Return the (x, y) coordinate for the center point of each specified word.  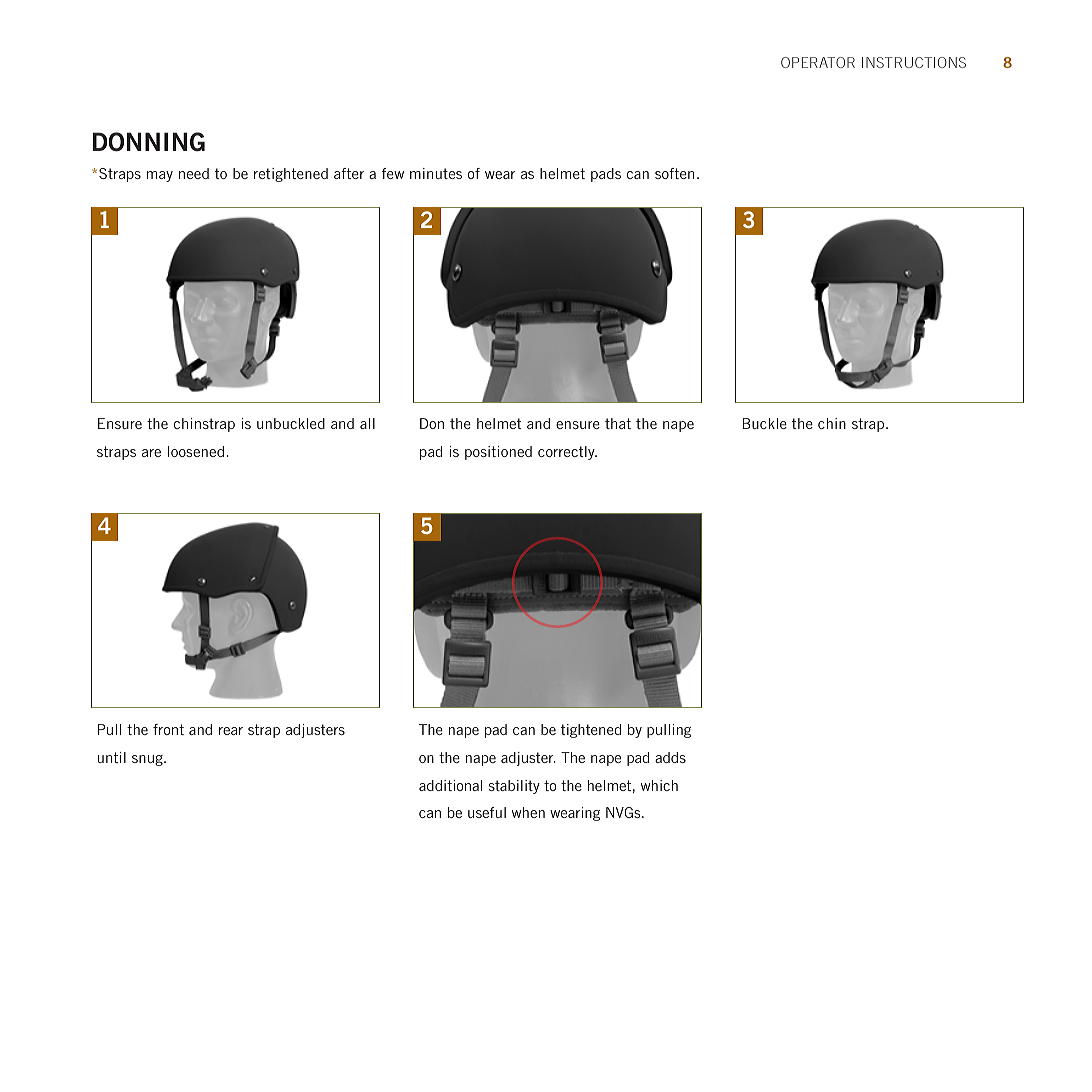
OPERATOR (818, 62)
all (367, 423)
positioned (498, 453)
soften (674, 173)
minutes (436, 173)
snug (148, 760)
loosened (196, 451)
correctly (567, 453)
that (618, 423)
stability (514, 787)
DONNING (149, 142)
